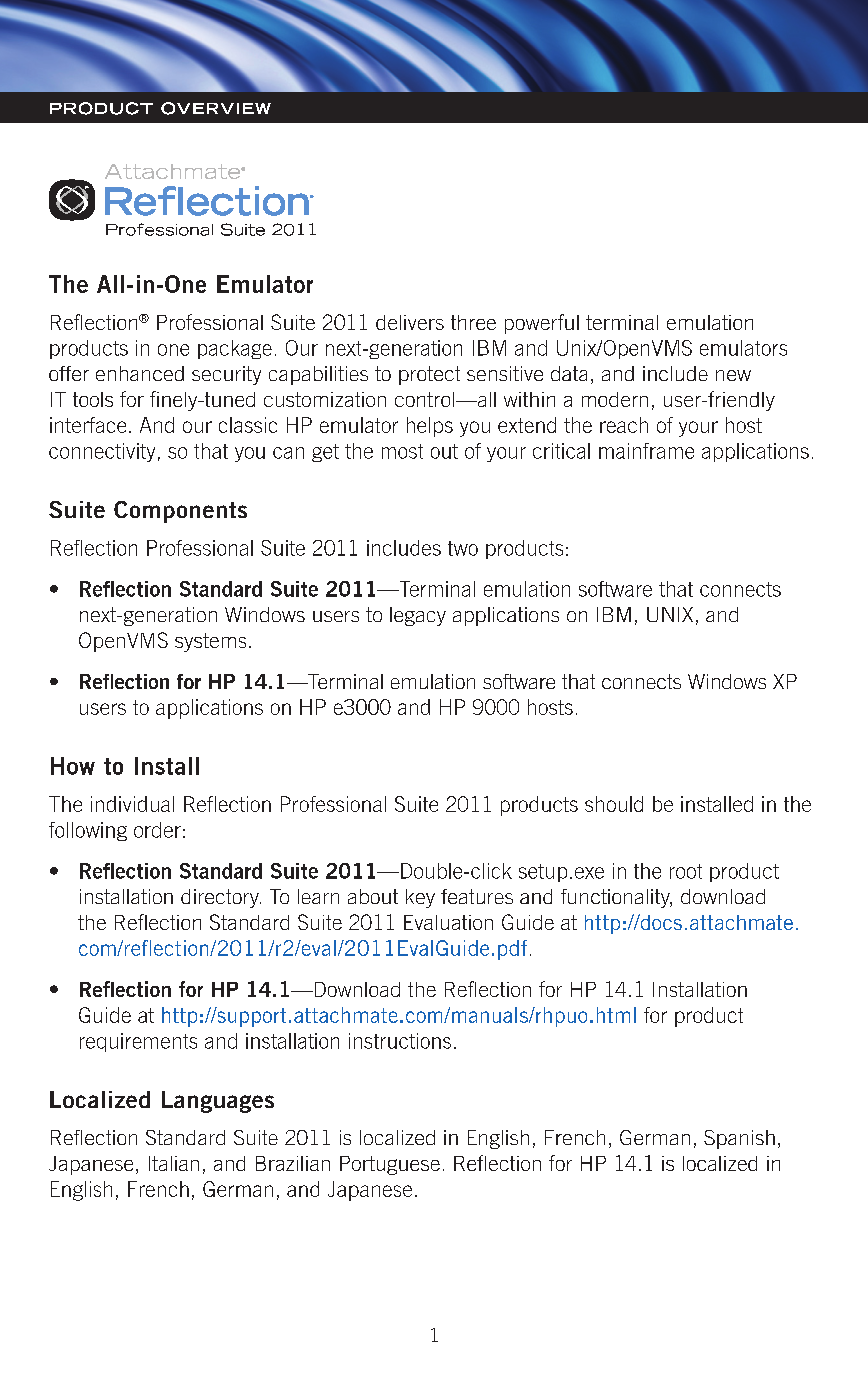  Describe the element at coordinates (410, 322) in the screenshot. I see `delivers` at that location.
